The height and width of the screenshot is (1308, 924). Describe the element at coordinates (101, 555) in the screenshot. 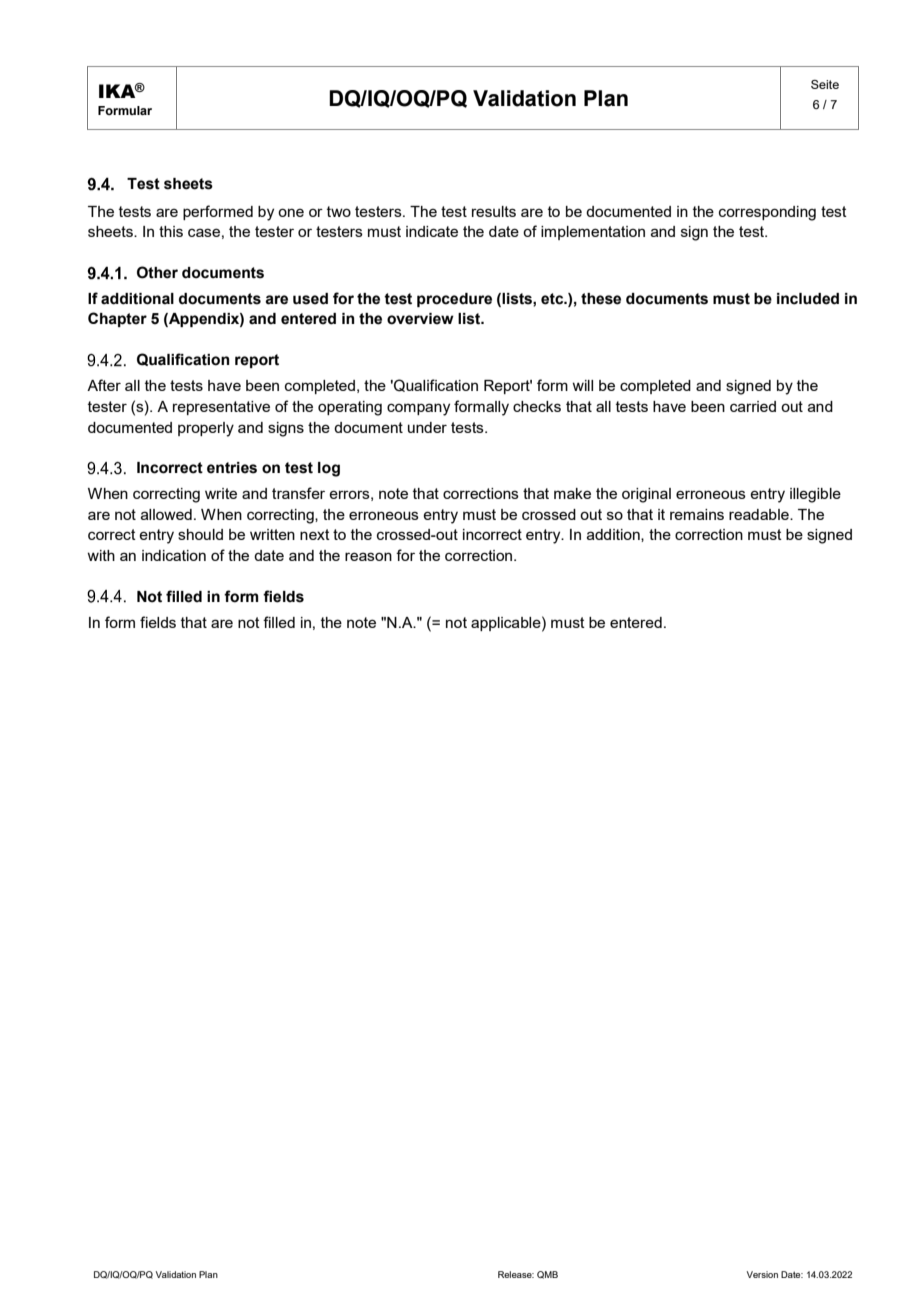

I see `with` at that location.
